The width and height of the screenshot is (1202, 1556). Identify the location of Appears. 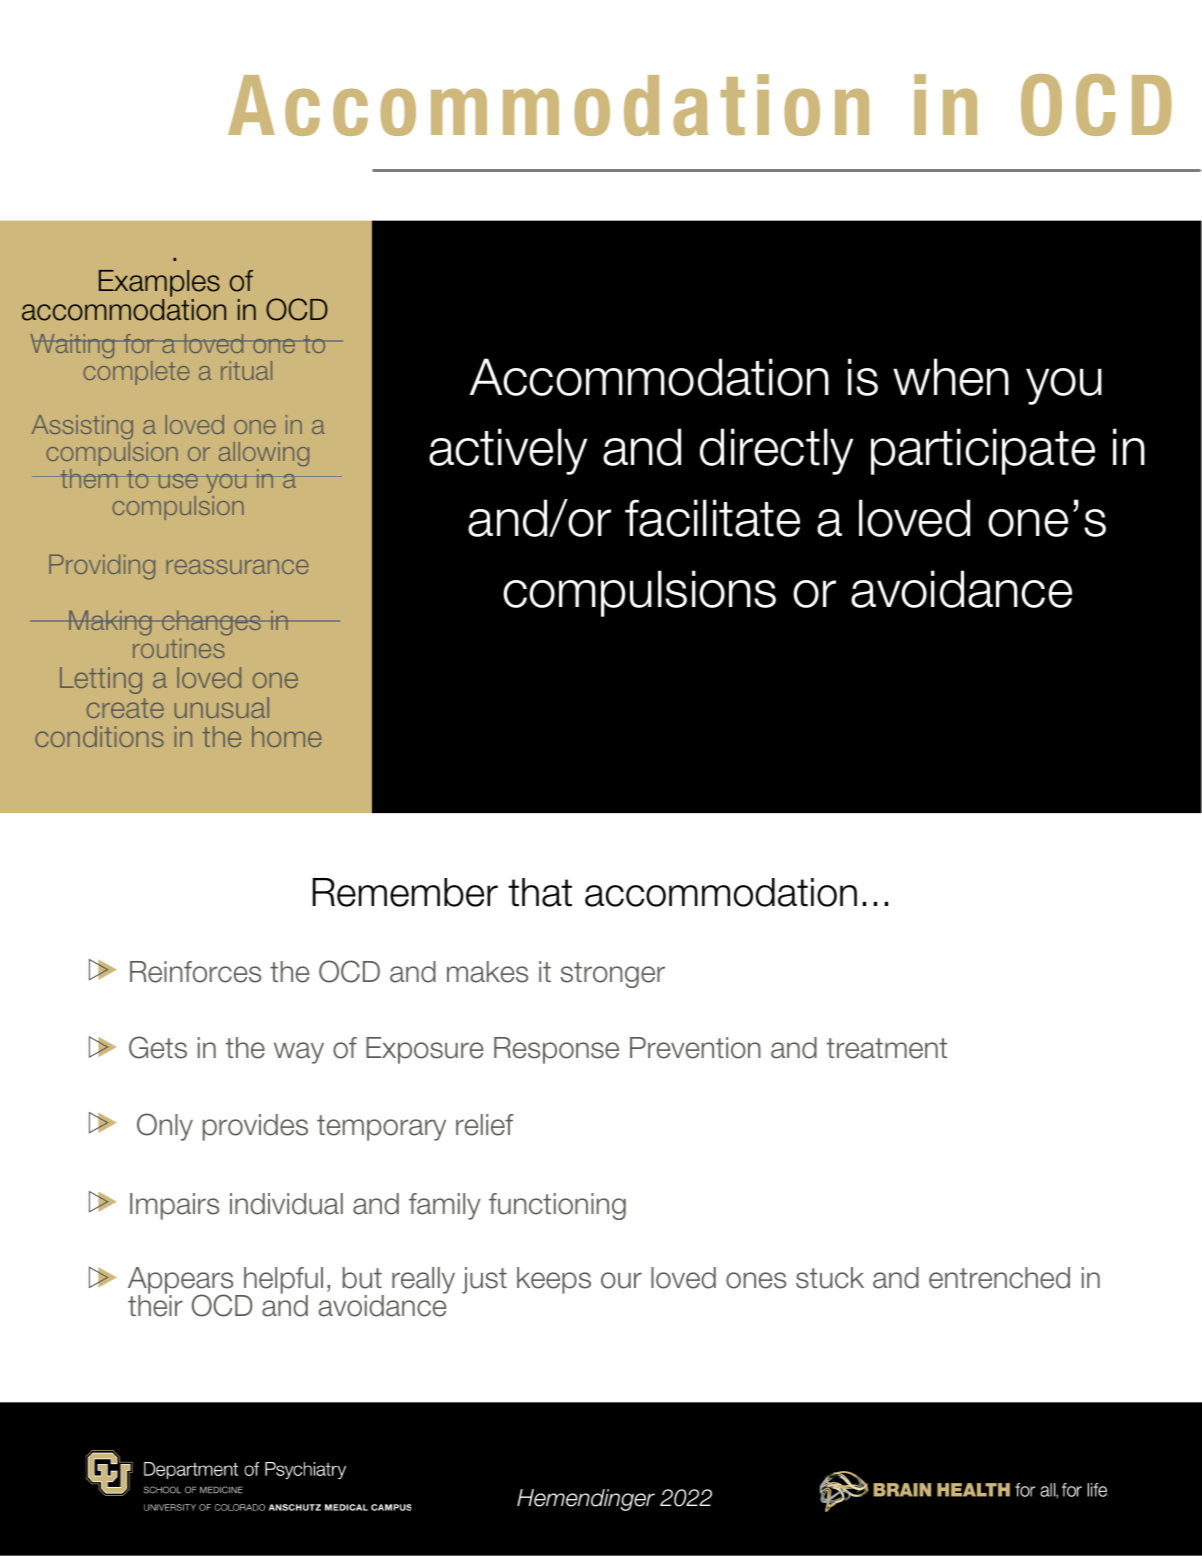
(182, 1282).
